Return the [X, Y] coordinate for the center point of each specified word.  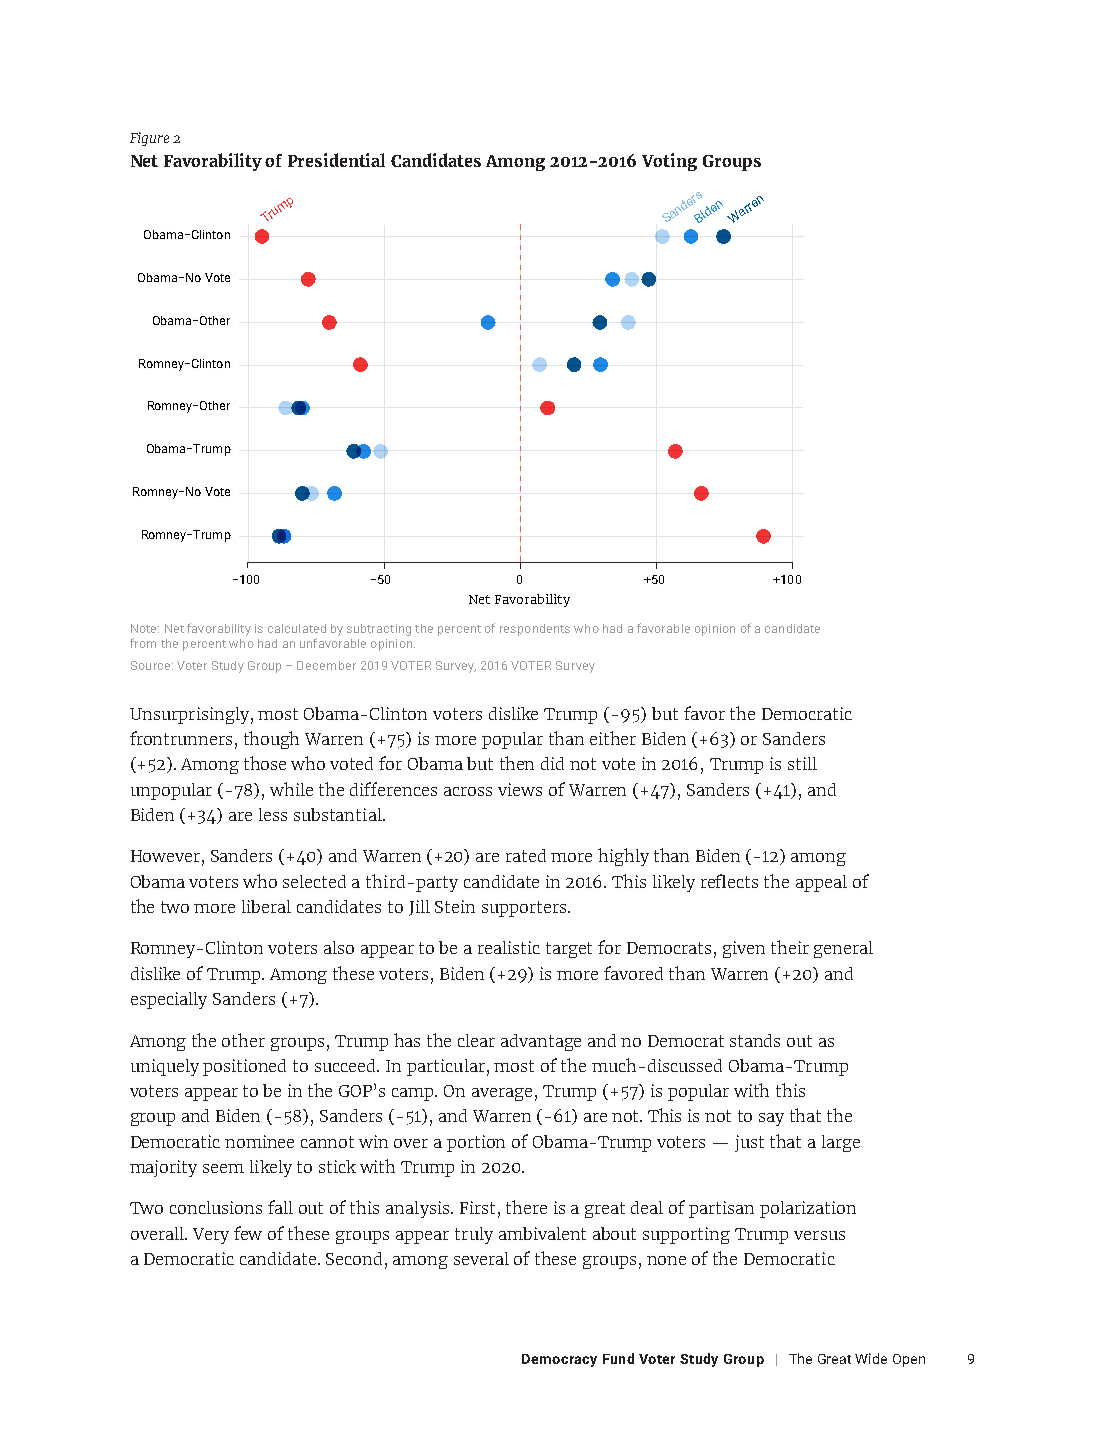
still [802, 763]
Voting [669, 162]
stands [755, 1040]
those [265, 763]
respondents [535, 630]
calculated [297, 628]
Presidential [336, 160]
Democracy [559, 1360]
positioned [244, 1067]
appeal [821, 883]
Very [211, 1236]
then [517, 763]
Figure [149, 139]
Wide [871, 1358]
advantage [541, 1042]
